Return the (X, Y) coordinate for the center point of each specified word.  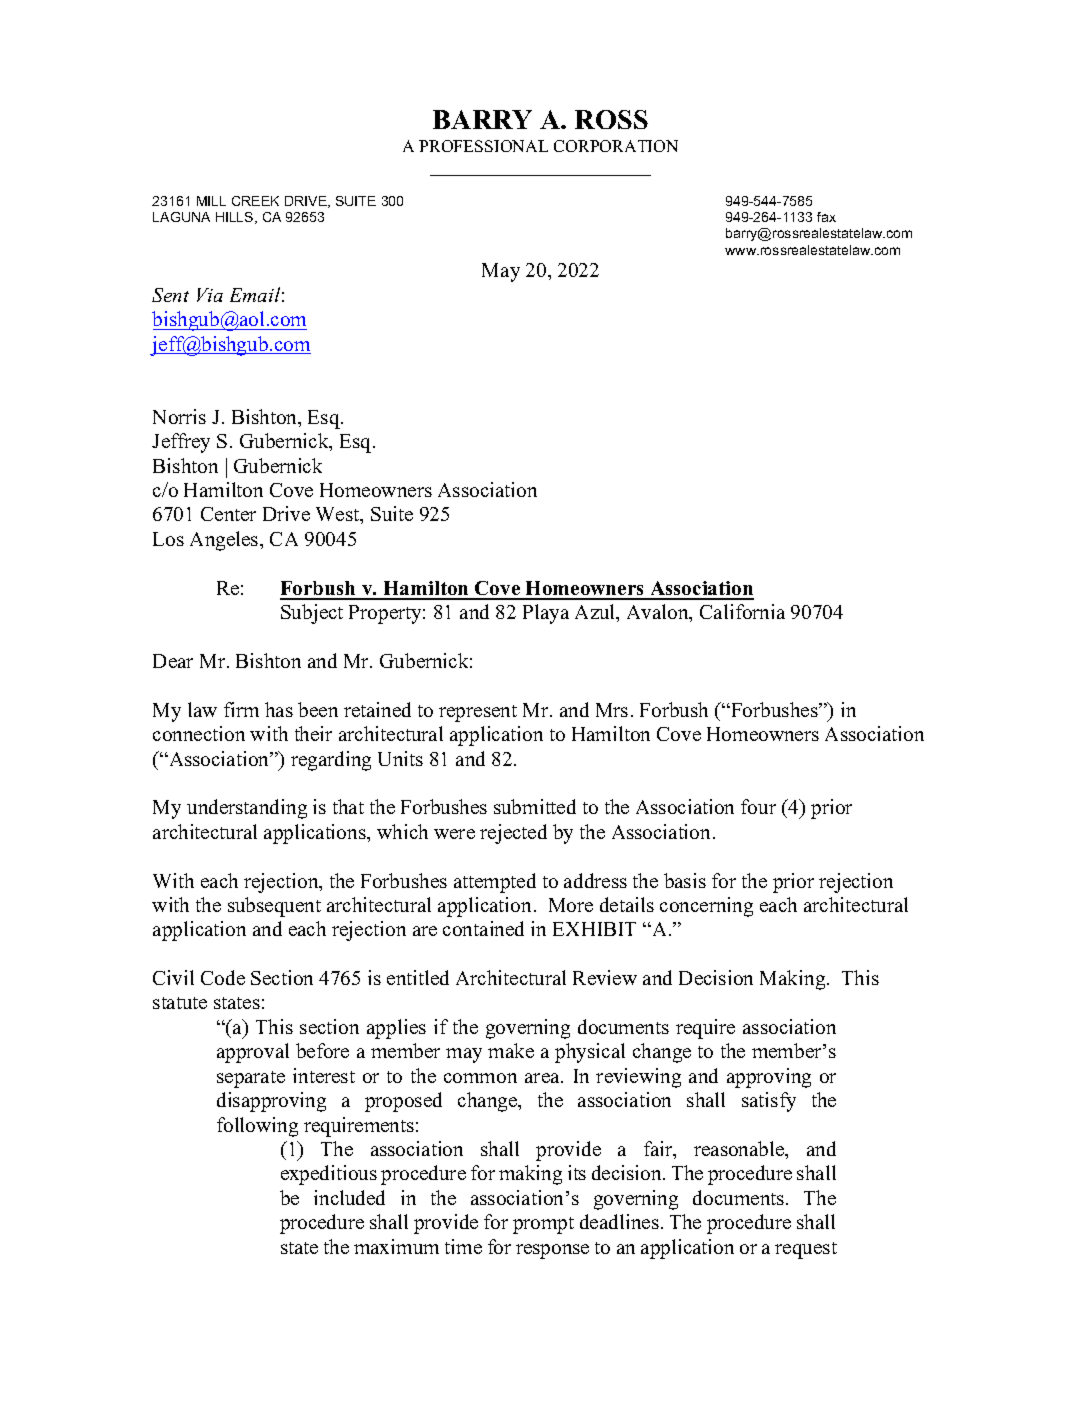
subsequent (274, 907)
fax (826, 217)
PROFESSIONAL (483, 146)
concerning (706, 907)
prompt (543, 1225)
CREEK (255, 201)
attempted (495, 883)
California (742, 611)
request (806, 1250)
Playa (546, 614)
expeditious (329, 1175)
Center (228, 514)
